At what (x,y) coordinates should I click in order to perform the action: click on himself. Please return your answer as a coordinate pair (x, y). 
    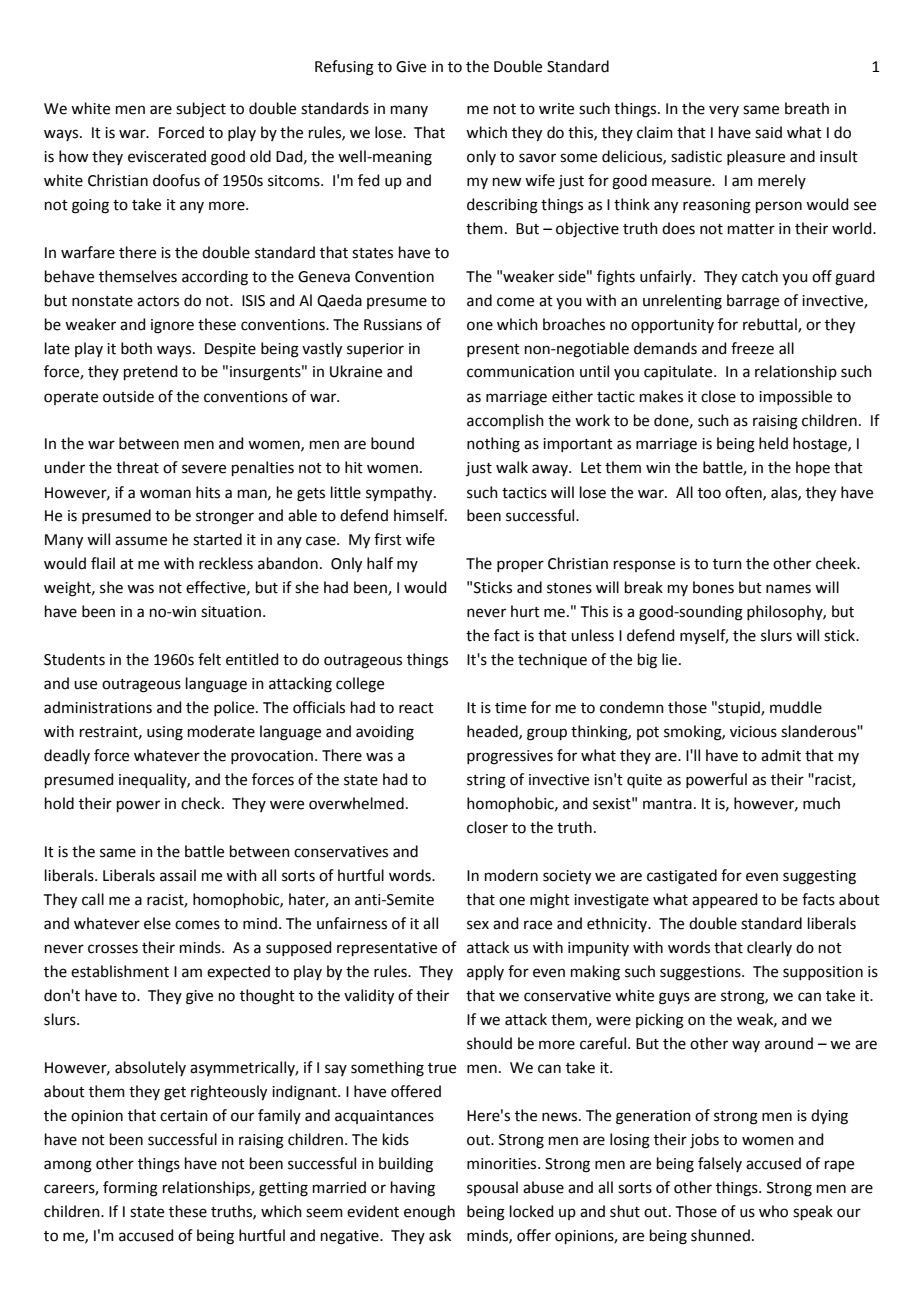
    Looking at the image, I should click on (420, 515).
